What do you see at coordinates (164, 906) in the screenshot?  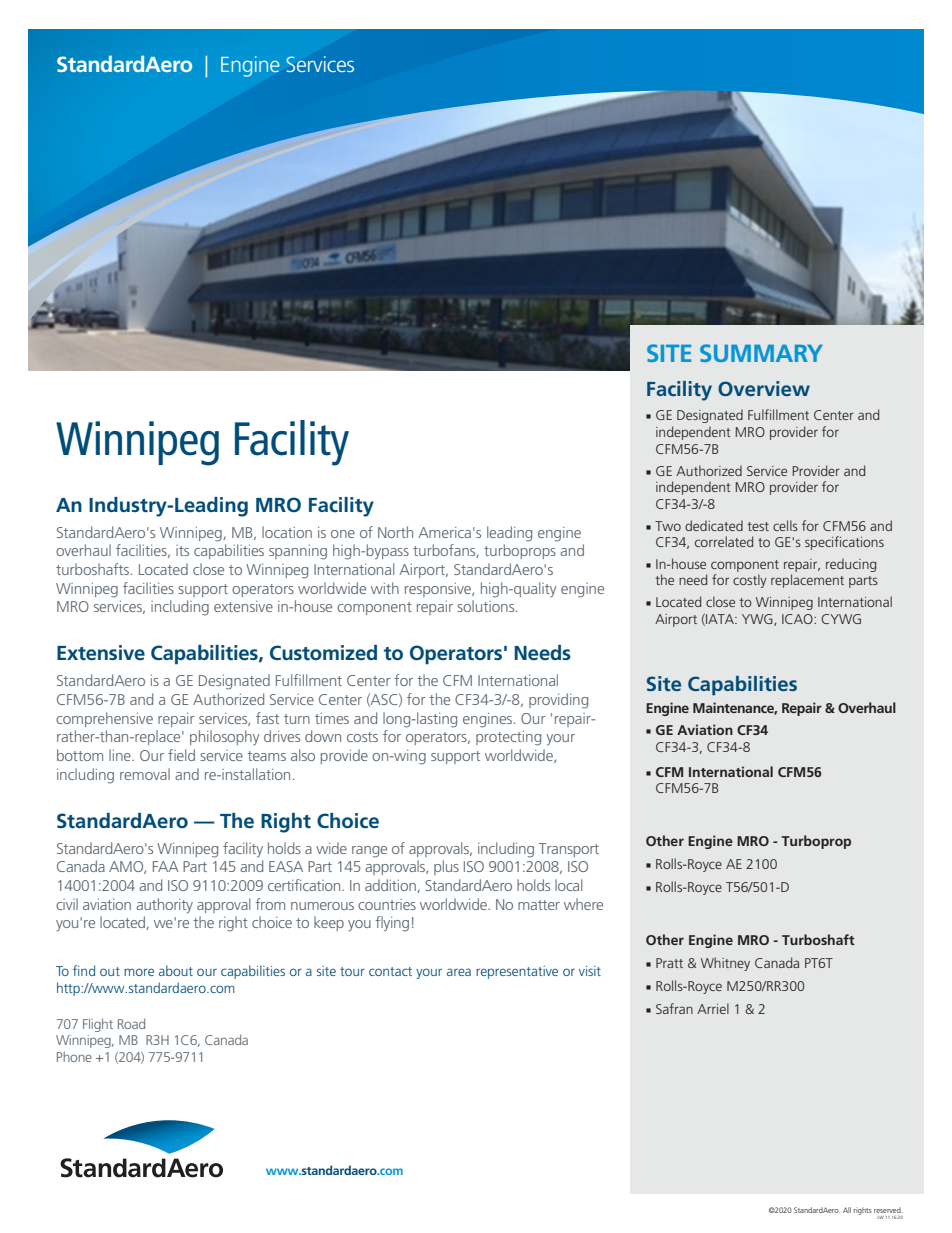 I see `authority` at bounding box center [164, 906].
